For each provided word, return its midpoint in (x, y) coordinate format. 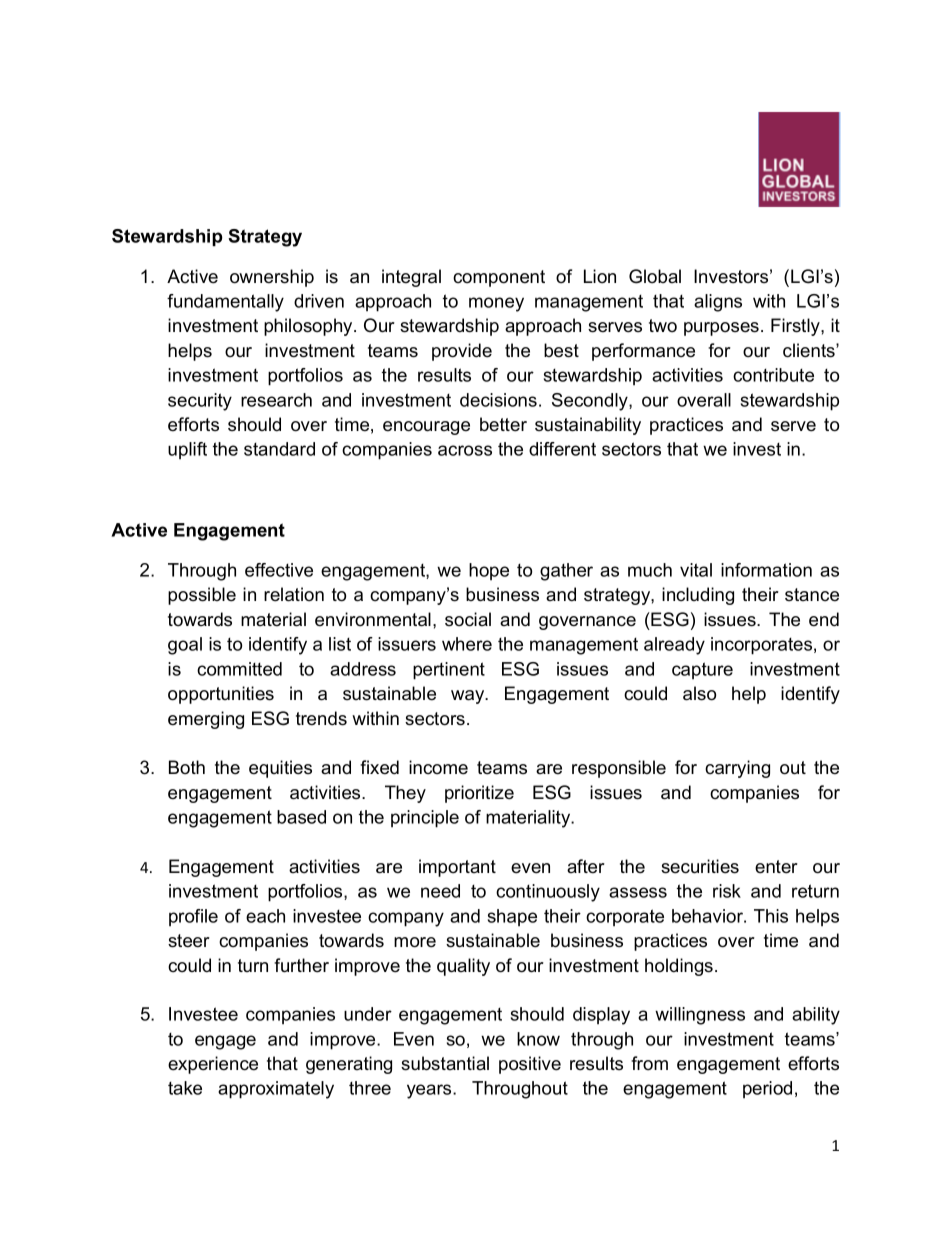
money (496, 304)
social (468, 619)
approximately (276, 1090)
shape (512, 917)
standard (279, 449)
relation (294, 594)
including (698, 596)
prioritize (479, 794)
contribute (773, 375)
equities (280, 769)
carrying (737, 769)
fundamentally (225, 303)
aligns (718, 303)
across (465, 450)
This (771, 916)
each (265, 916)
